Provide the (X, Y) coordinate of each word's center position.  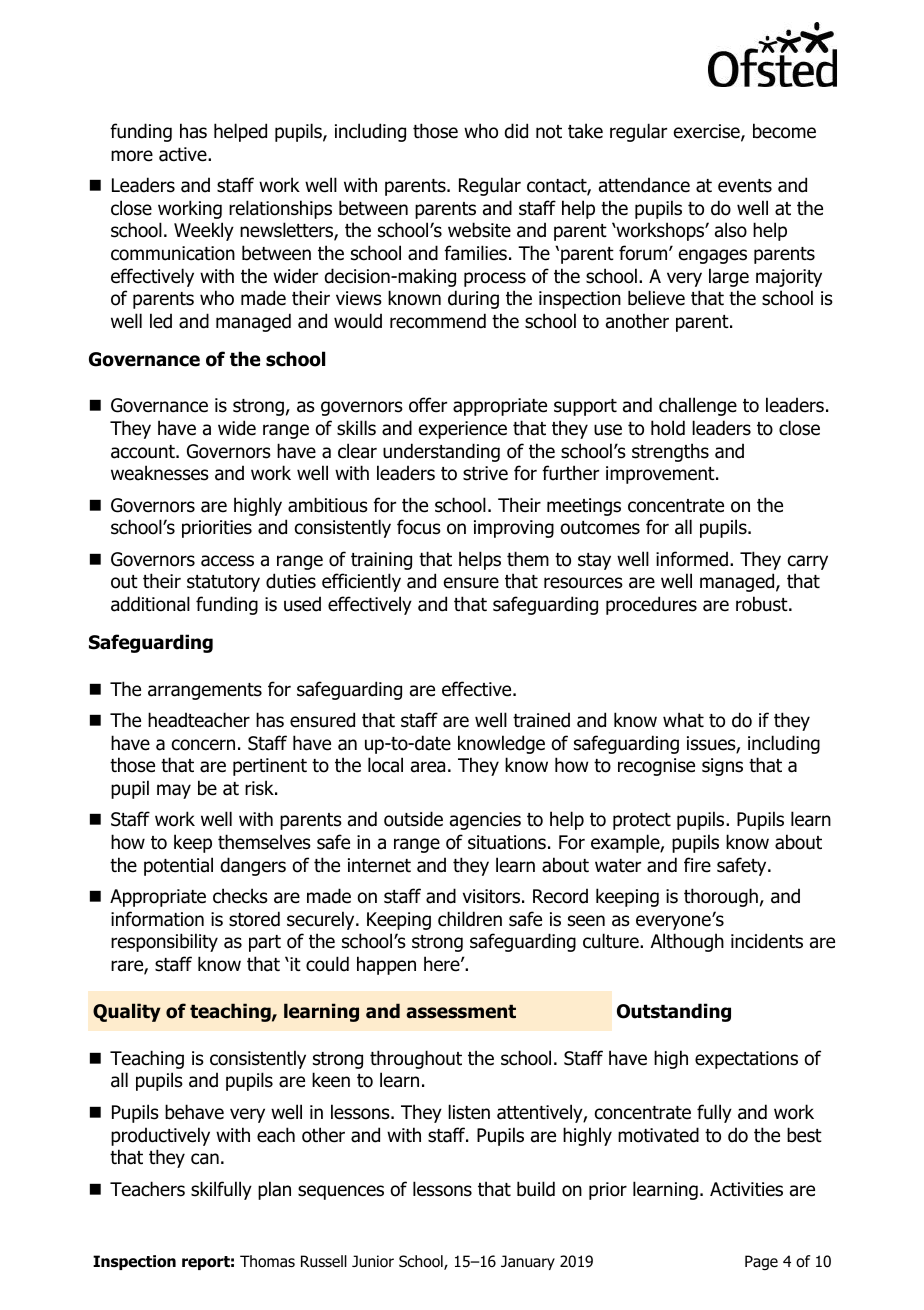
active (184, 154)
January (528, 1262)
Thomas (267, 1261)
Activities (746, 1189)
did (516, 131)
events (745, 186)
